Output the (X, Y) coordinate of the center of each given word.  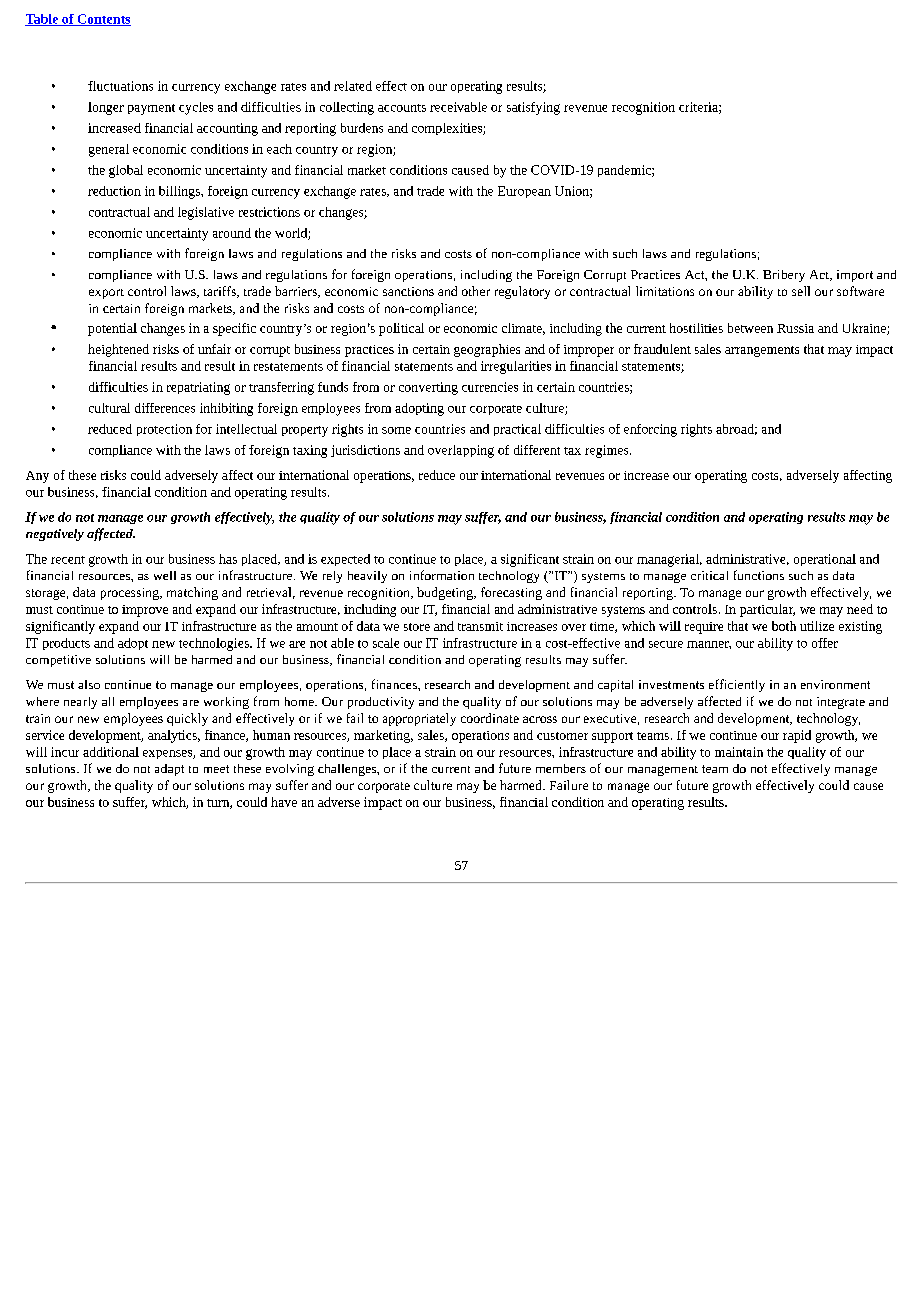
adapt (169, 770)
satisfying (533, 108)
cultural (109, 408)
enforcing (650, 430)
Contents (103, 20)
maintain (739, 752)
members (561, 768)
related (353, 86)
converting (428, 388)
